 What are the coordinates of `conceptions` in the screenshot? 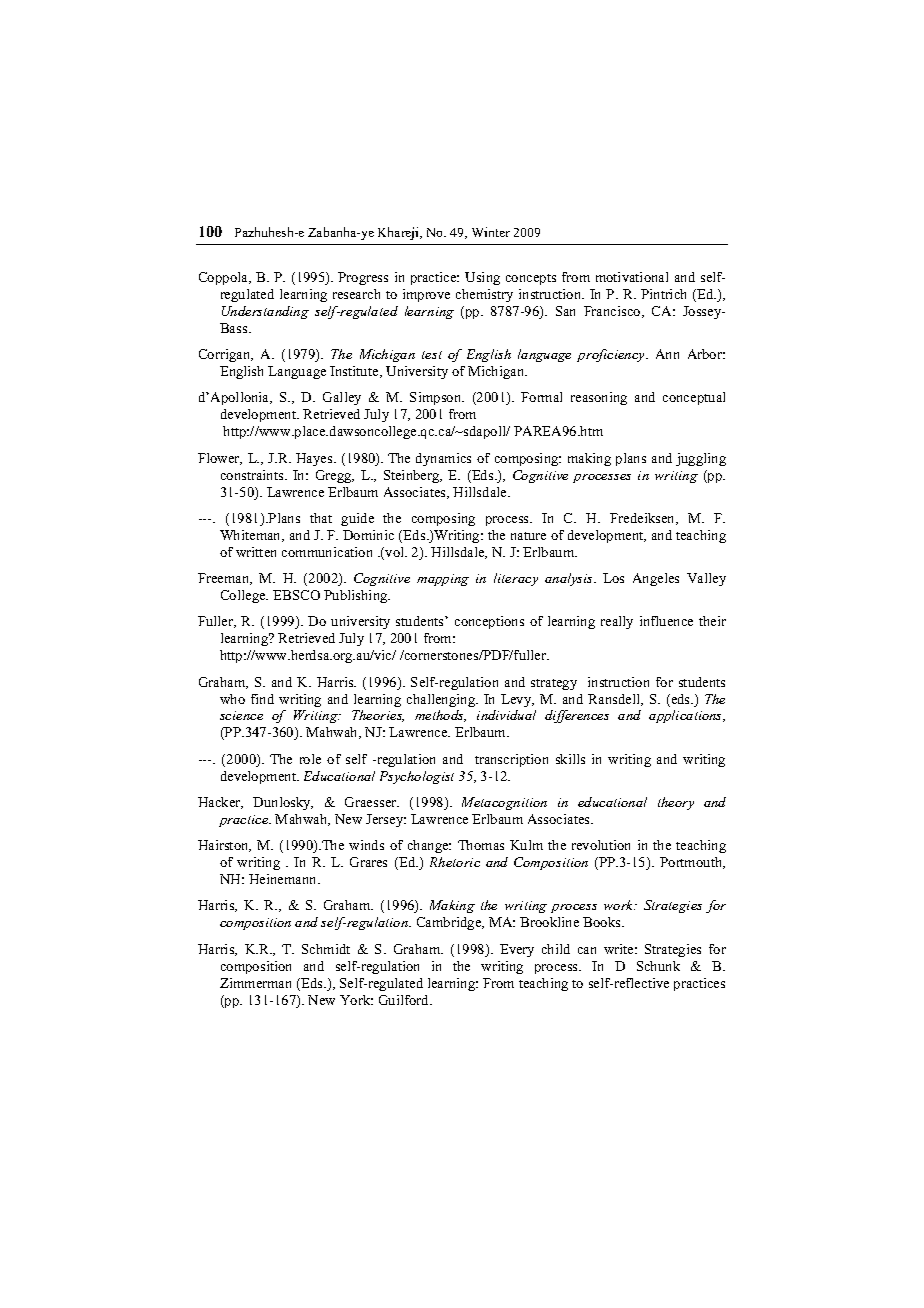 It's located at (489, 622).
